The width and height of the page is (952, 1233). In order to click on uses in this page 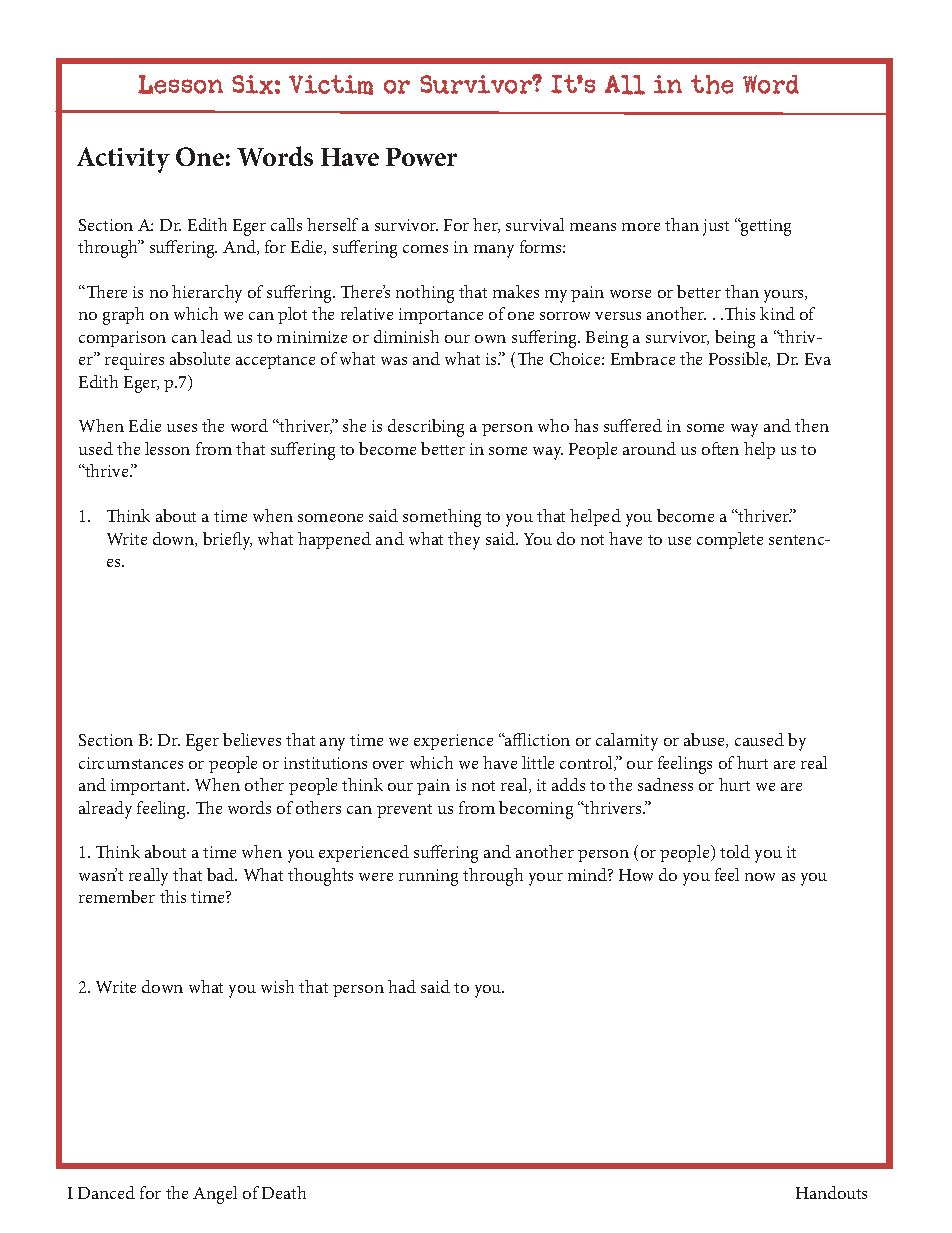, I will do `click(182, 428)`.
